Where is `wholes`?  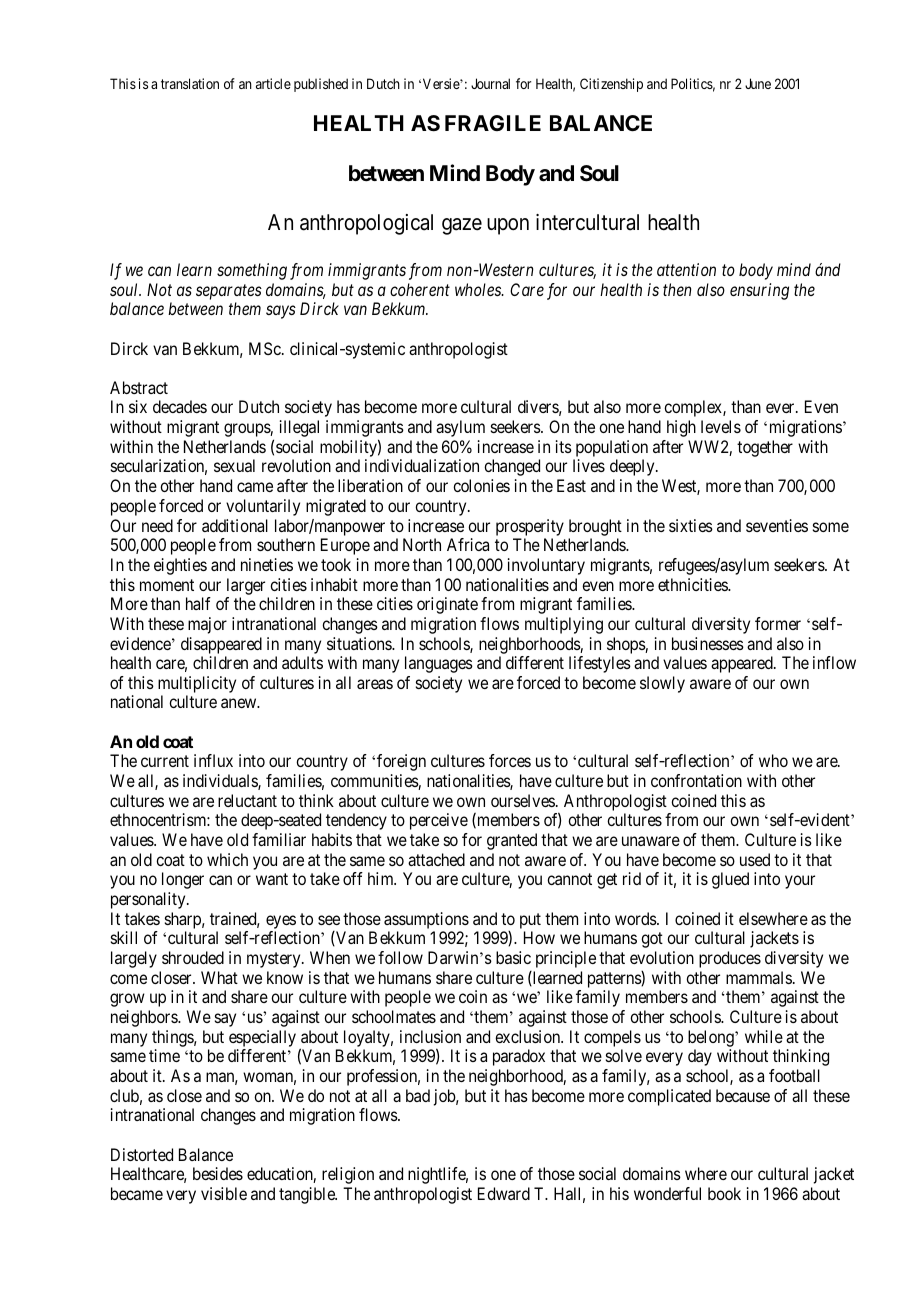 wholes is located at coordinates (479, 289).
